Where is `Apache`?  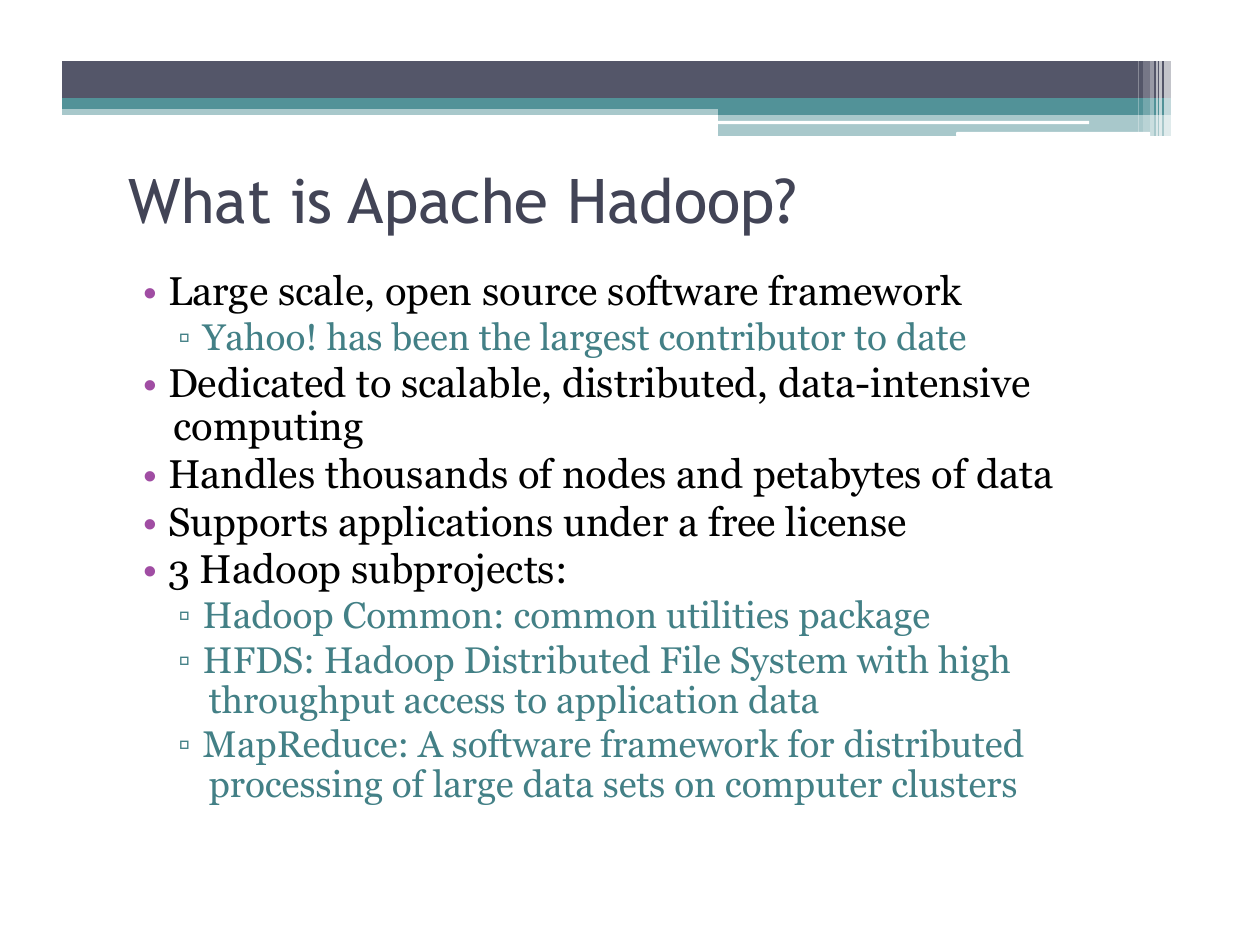 Apache is located at coordinates (446, 206).
